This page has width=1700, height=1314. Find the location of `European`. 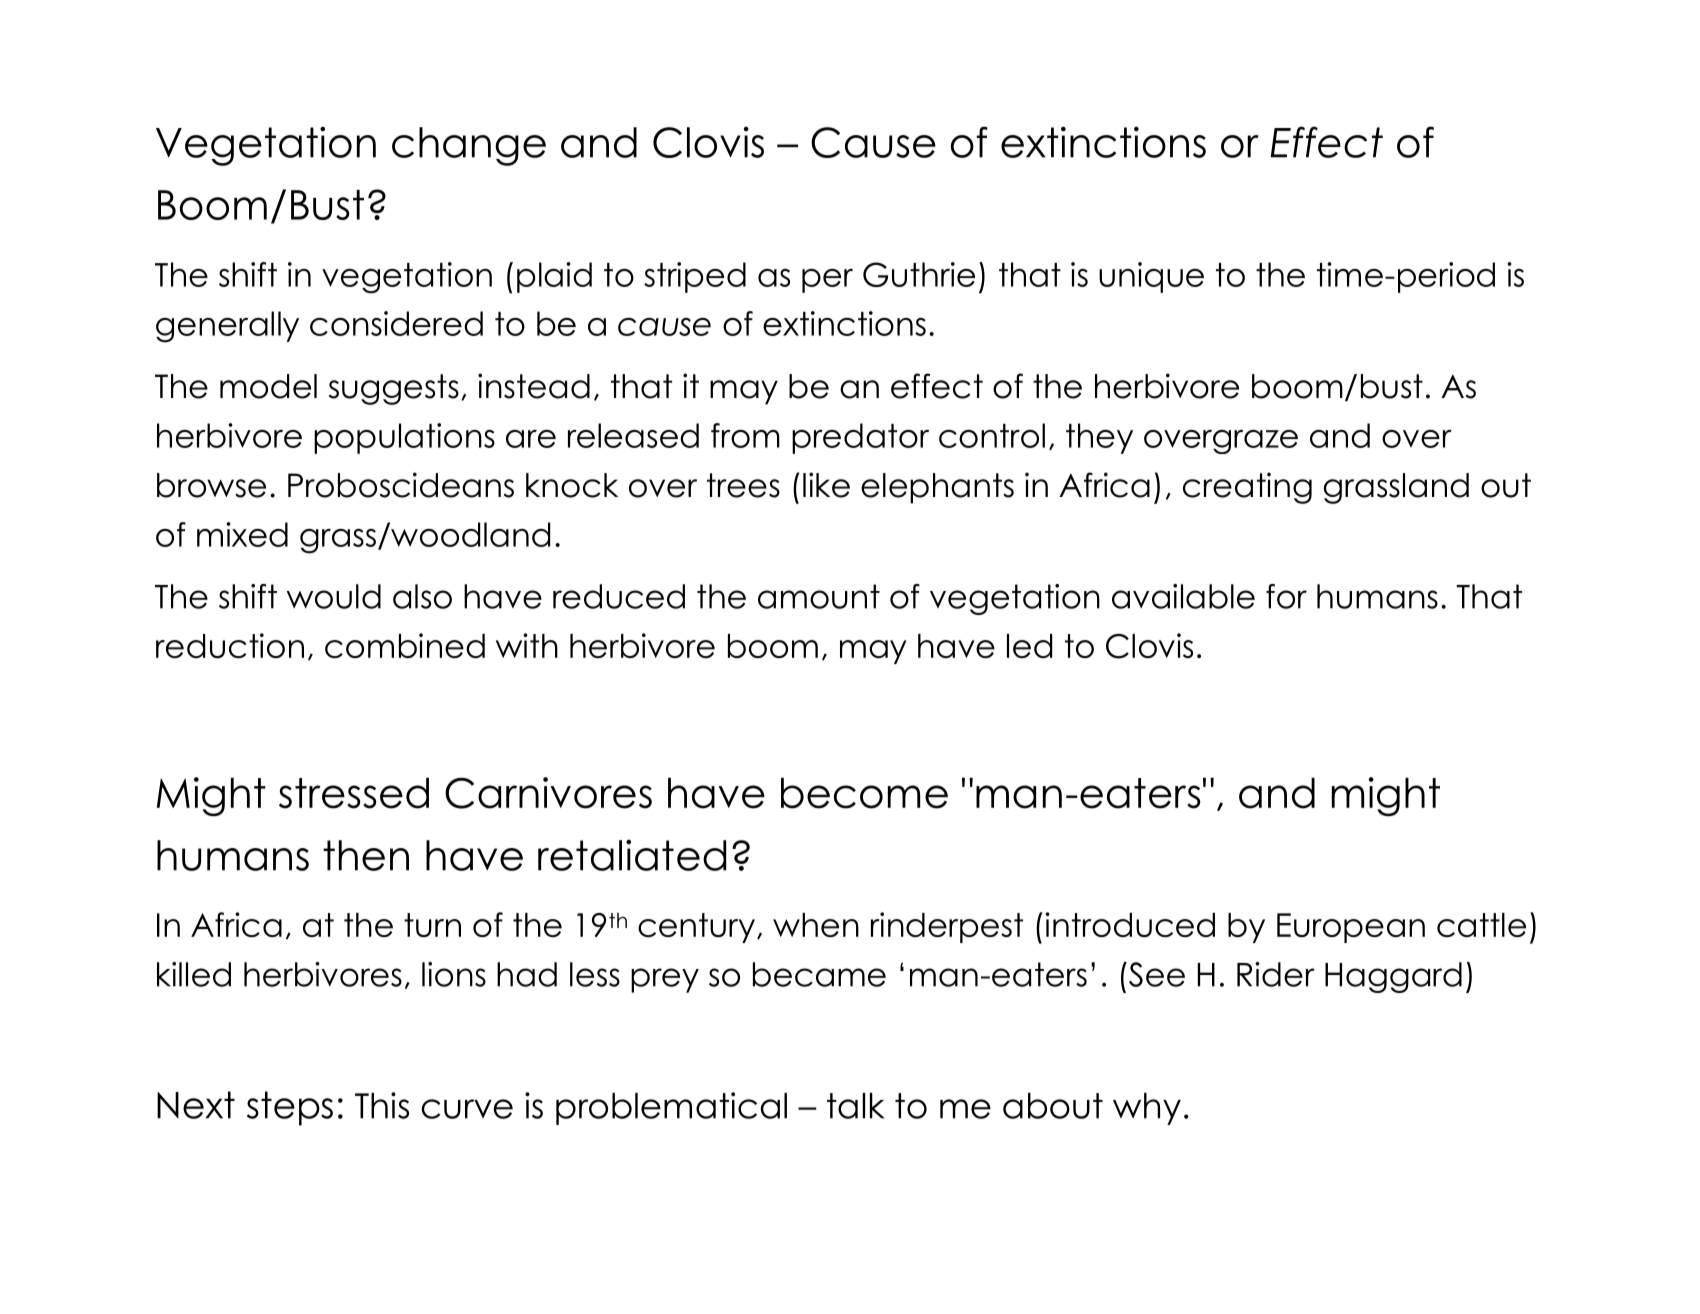

European is located at coordinates (1351, 928).
